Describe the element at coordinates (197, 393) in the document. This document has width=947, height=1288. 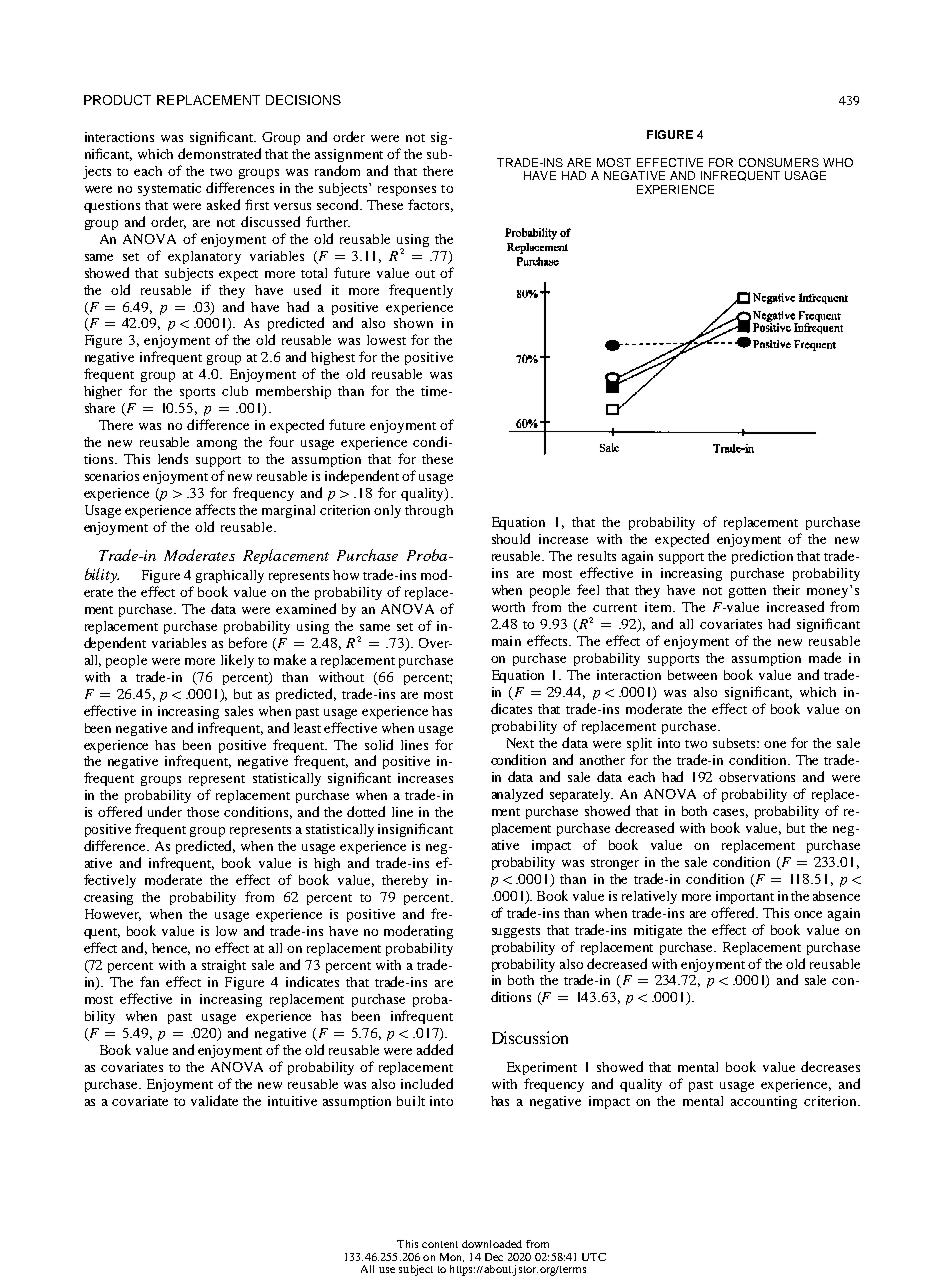
I see `sports` at that location.
